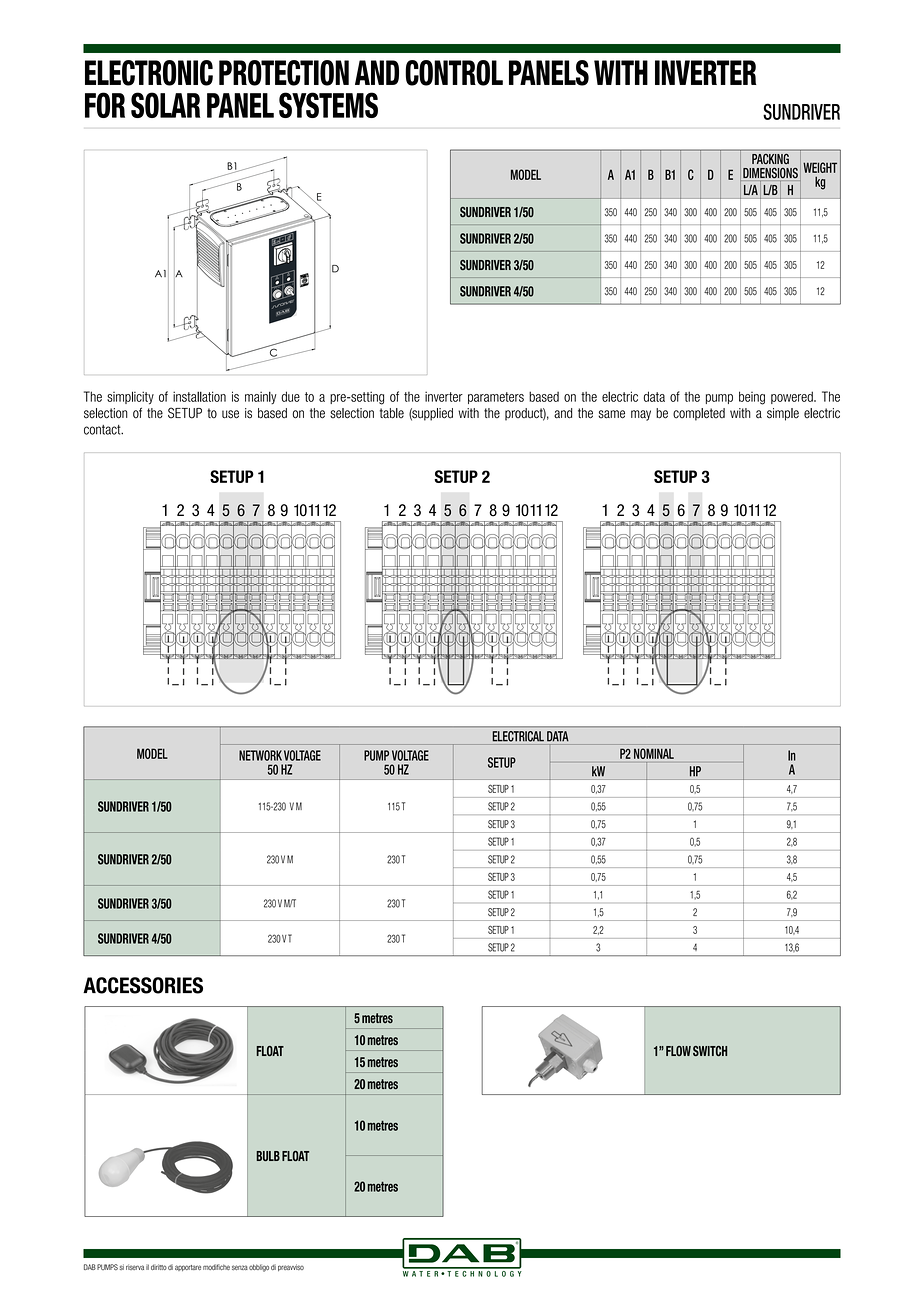 Image resolution: width=924 pixels, height=1308 pixels. What do you see at coordinates (710, 1051) in the image?
I see `SWITCH` at bounding box center [710, 1051].
